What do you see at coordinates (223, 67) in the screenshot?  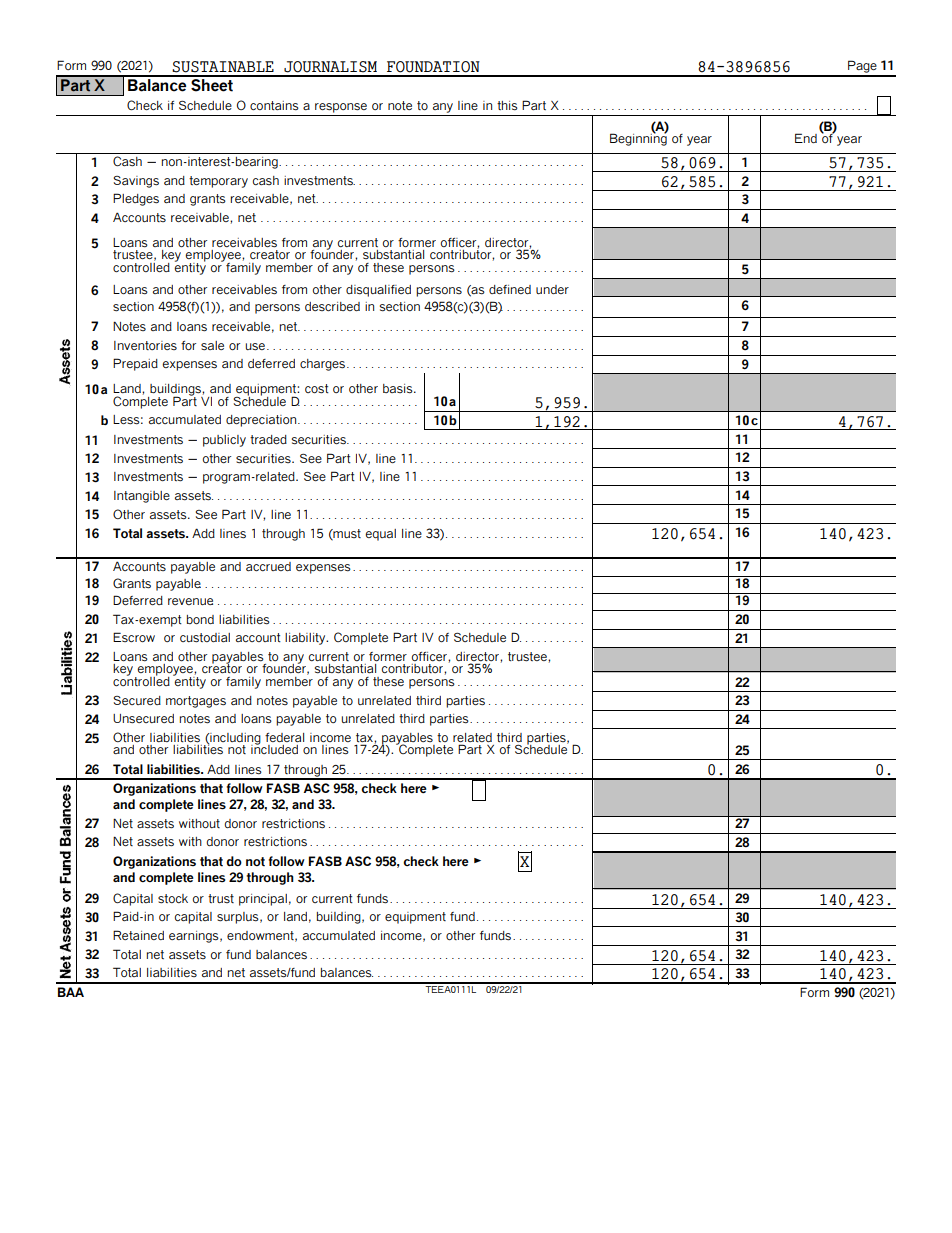 I see `SUSTAINABLE` at bounding box center [223, 67].
